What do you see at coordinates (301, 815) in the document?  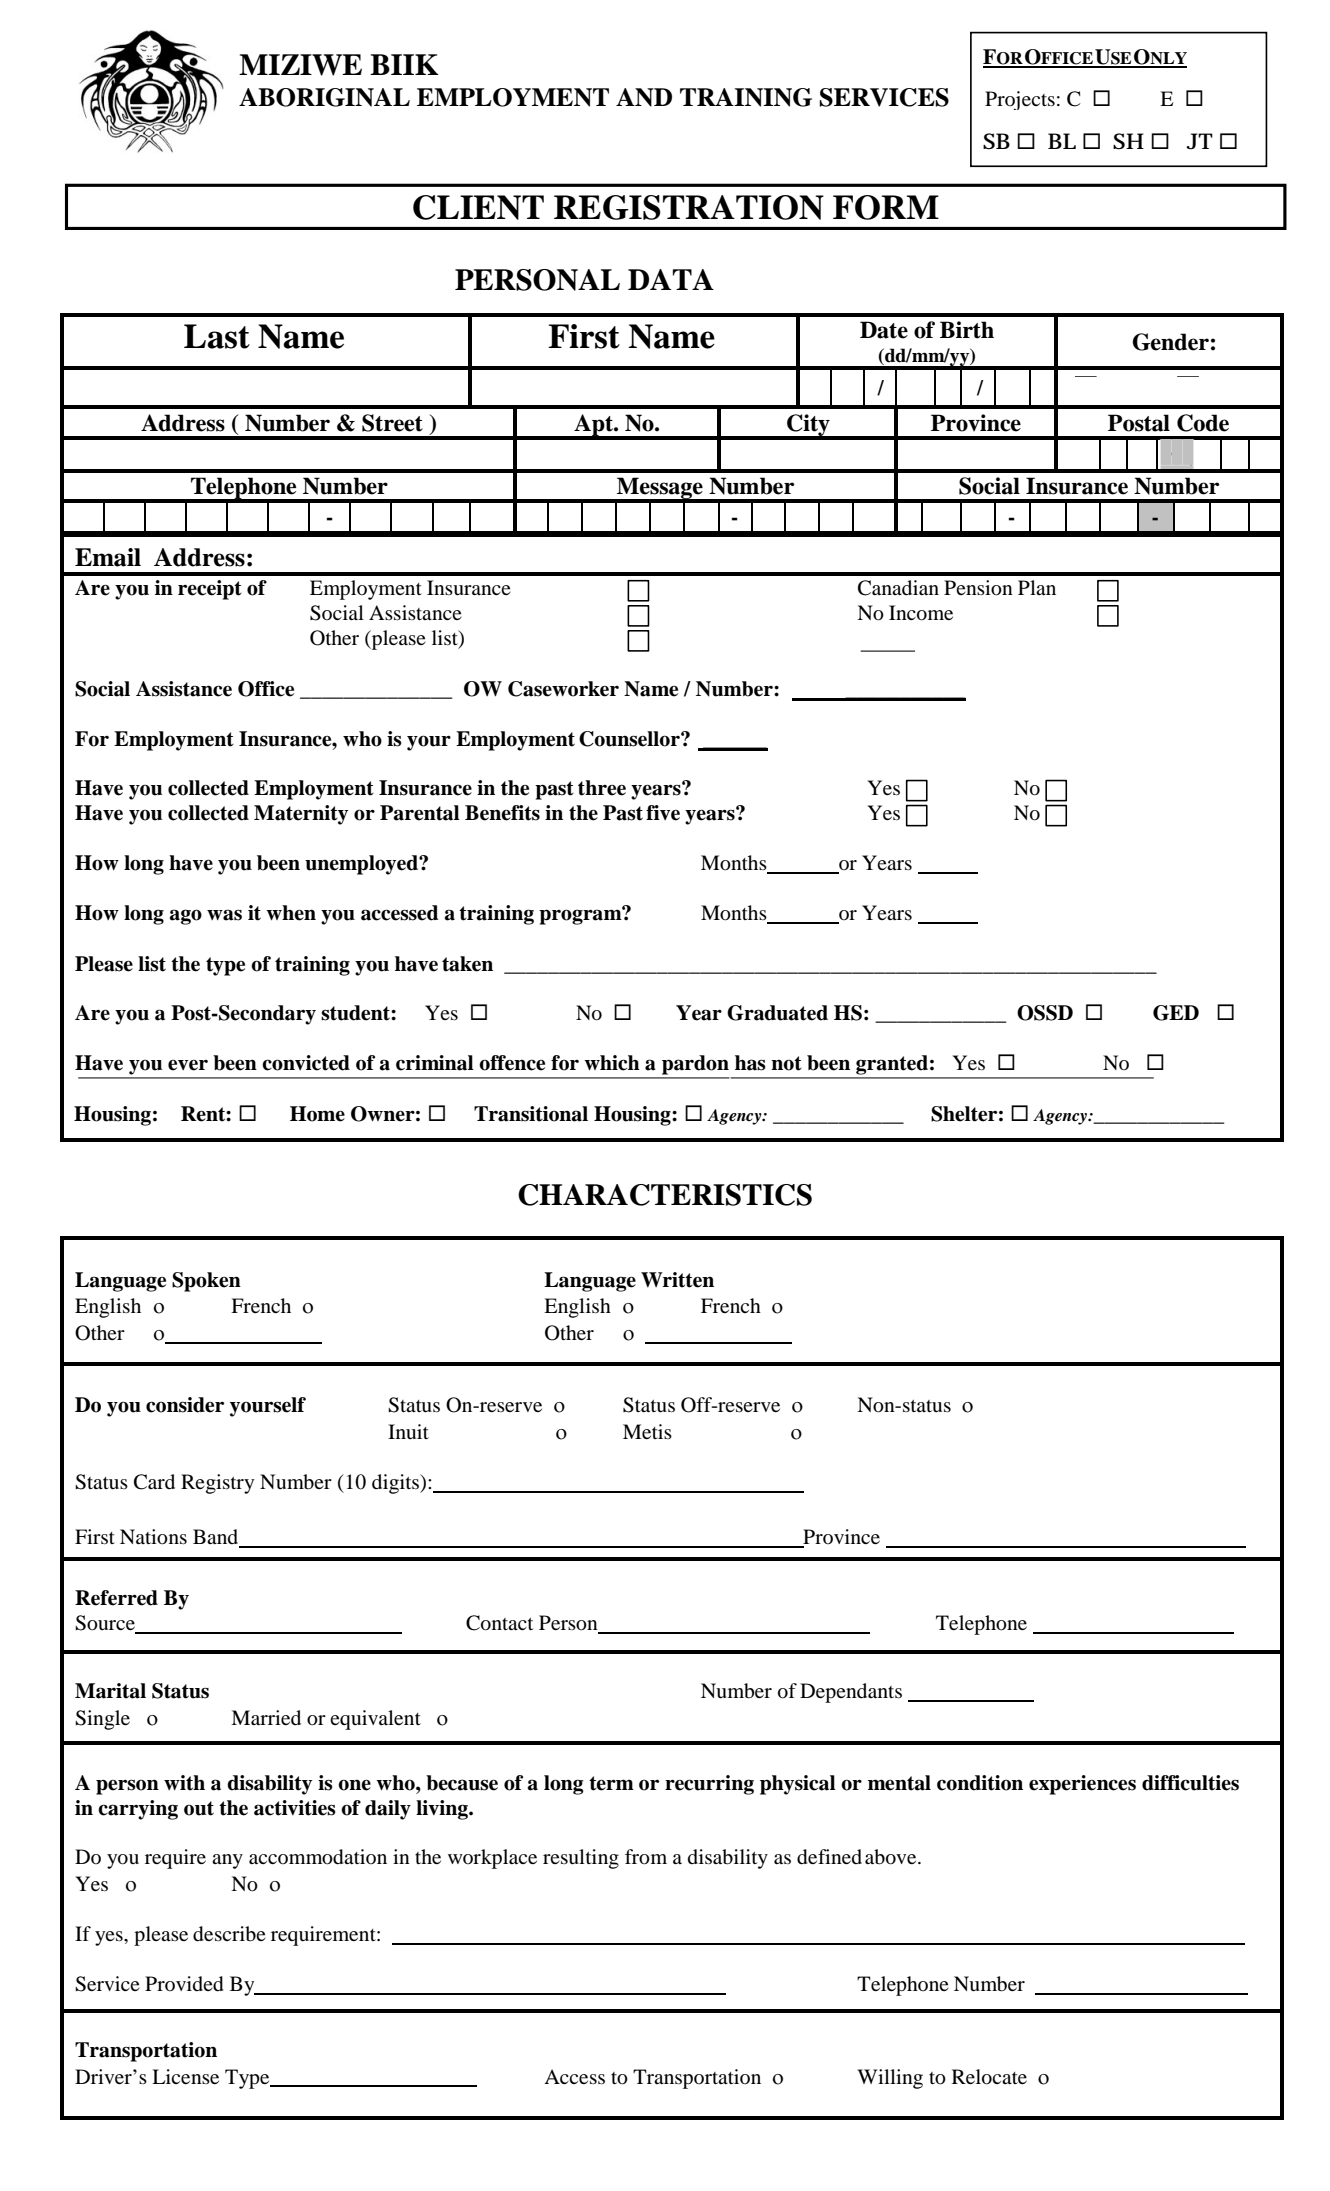 I see `Maternity` at bounding box center [301, 815].
